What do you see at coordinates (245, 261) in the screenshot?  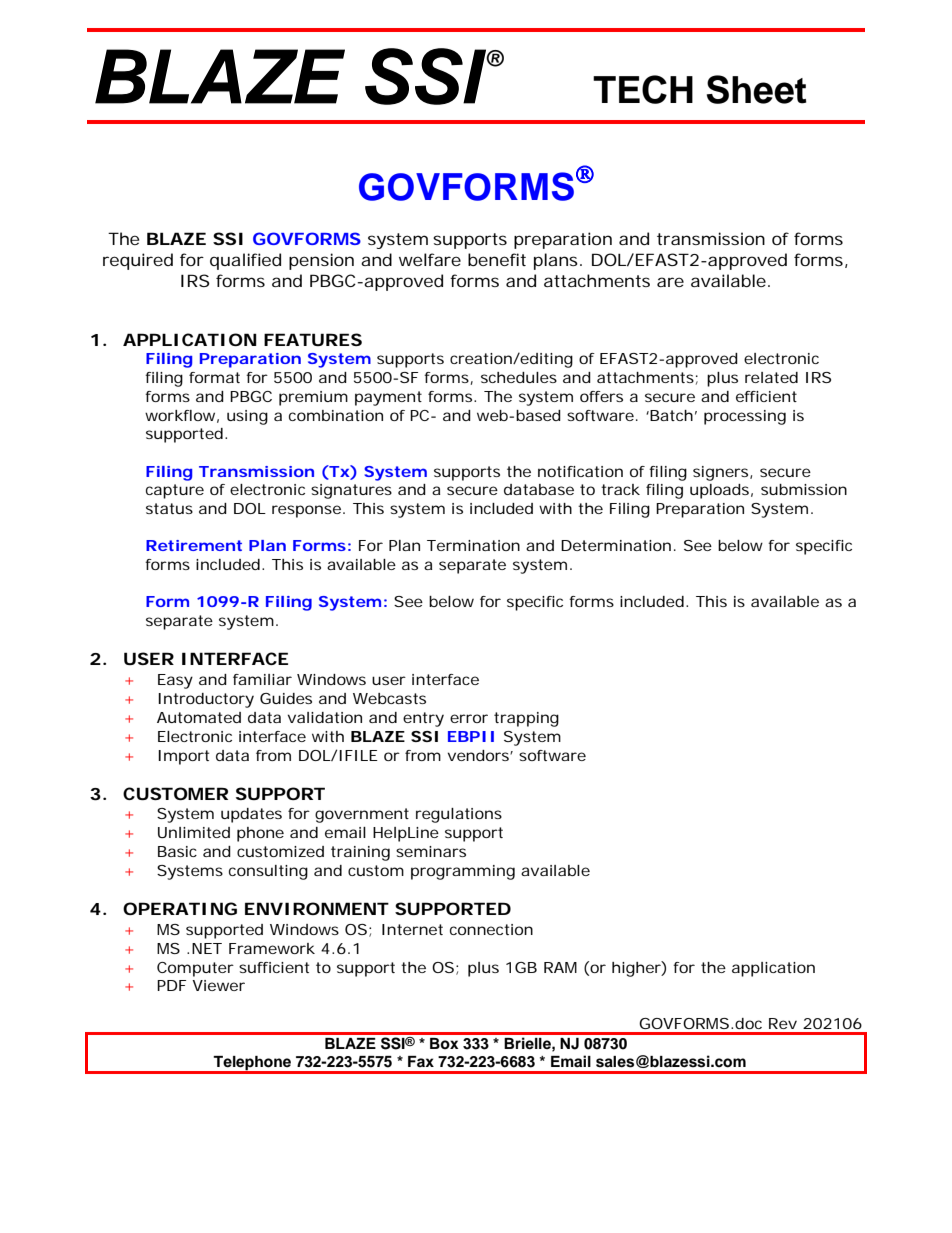 I see `qualified` at bounding box center [245, 261].
